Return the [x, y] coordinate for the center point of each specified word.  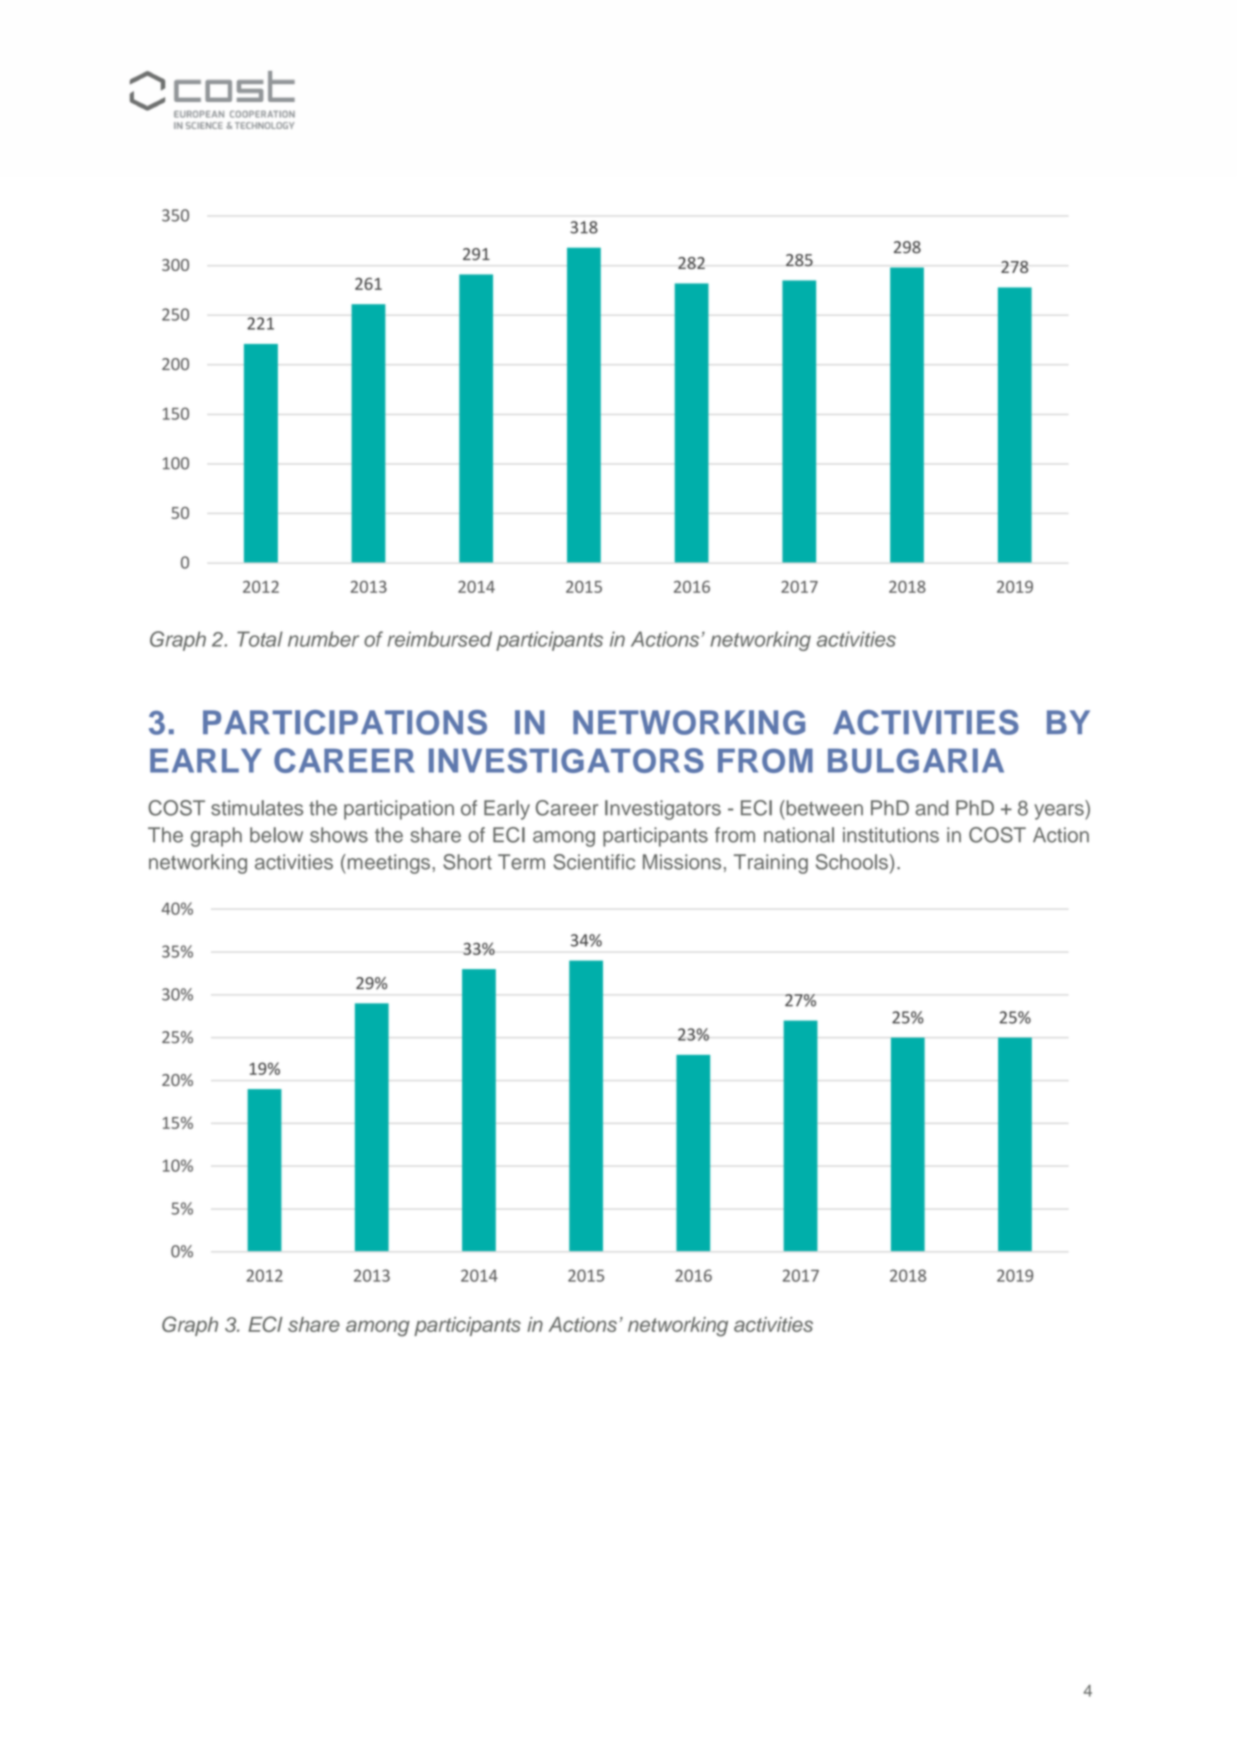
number [323, 639]
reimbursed [439, 639]
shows [339, 835]
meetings [387, 864]
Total [260, 639]
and [931, 808]
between [823, 808]
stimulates [257, 808]
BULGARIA [916, 760]
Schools [852, 862]
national [799, 835]
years [1060, 812]
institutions [891, 835]
